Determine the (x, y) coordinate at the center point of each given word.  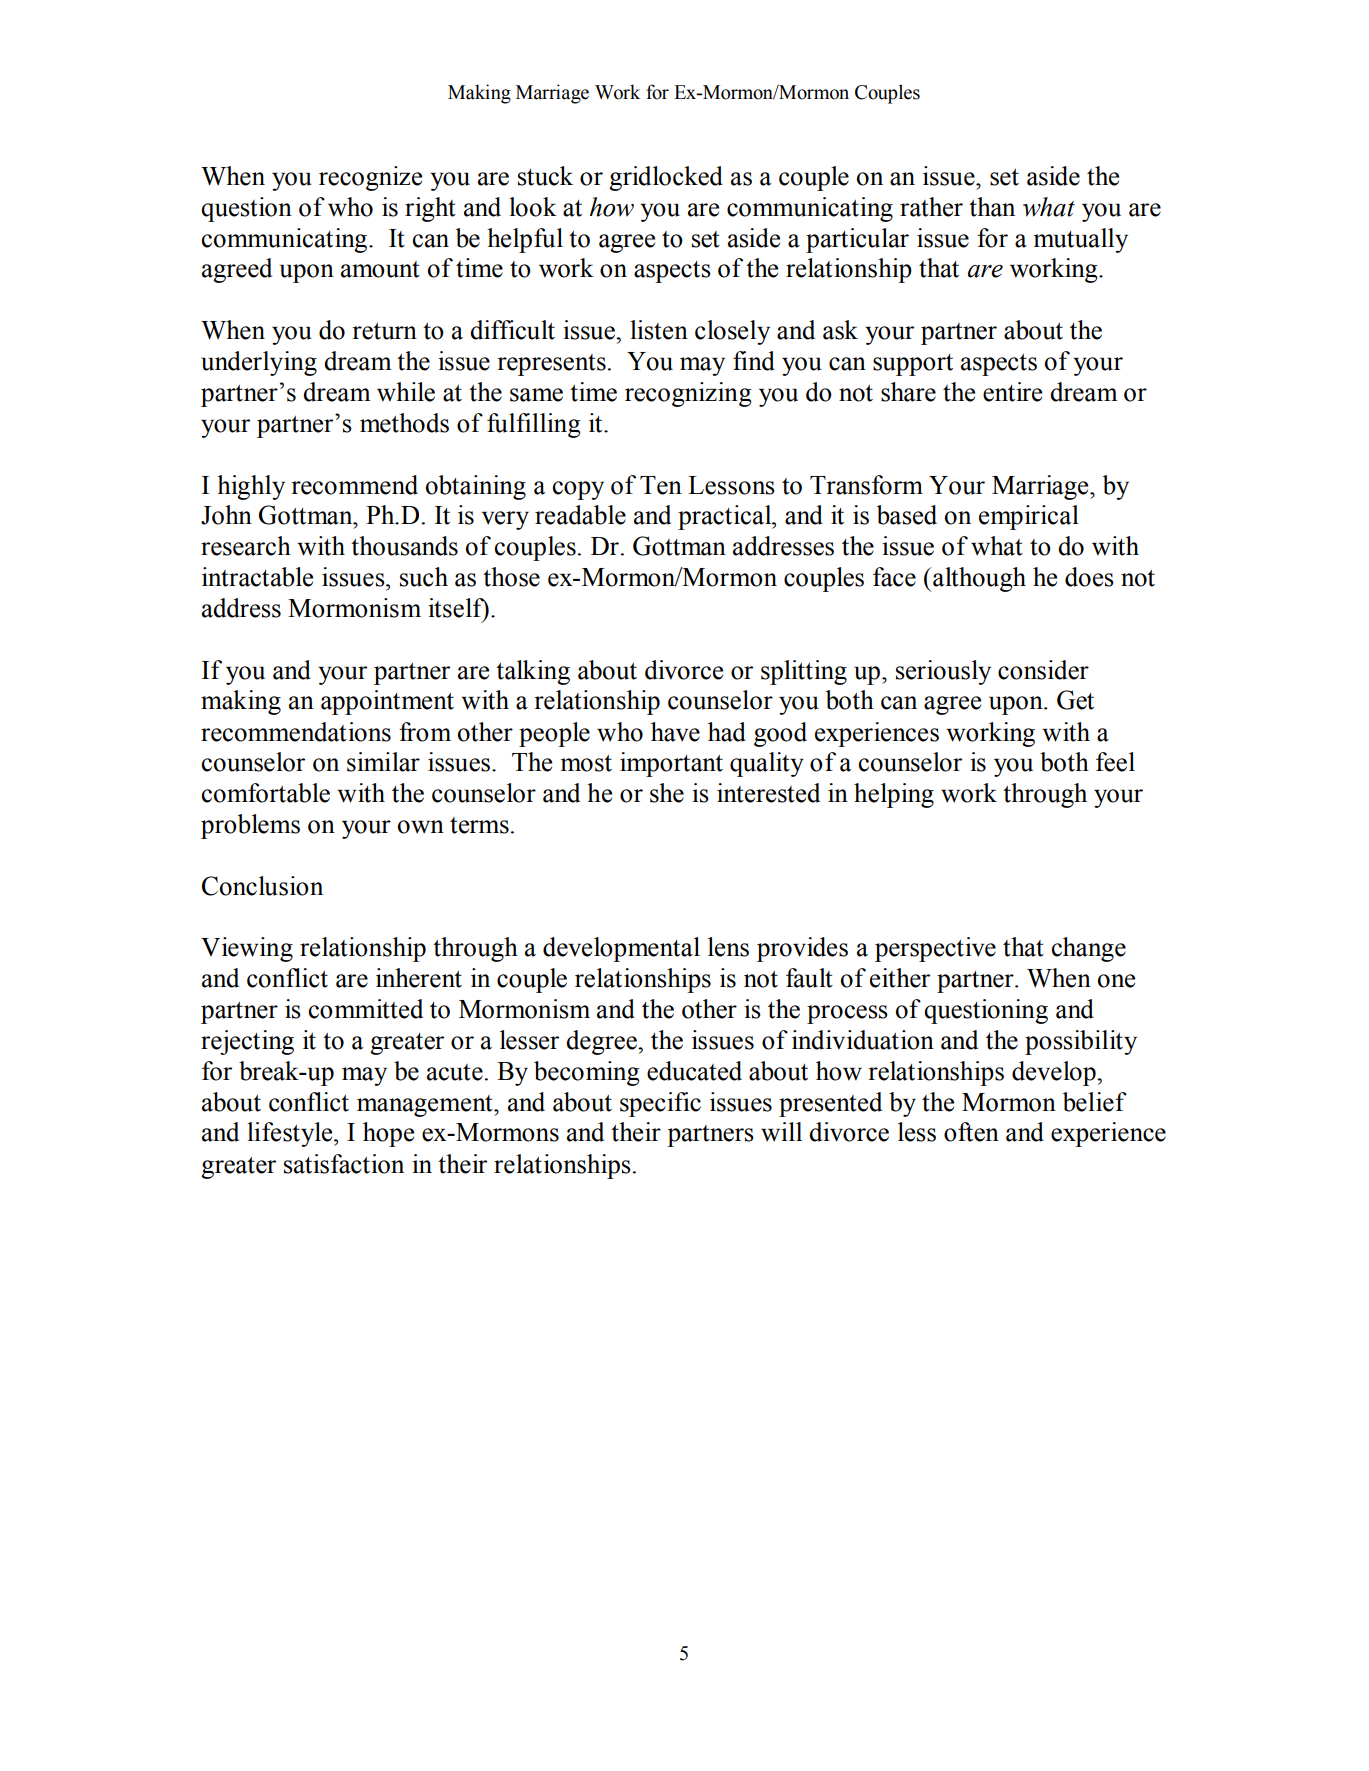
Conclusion (262, 886)
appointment (387, 702)
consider (1043, 670)
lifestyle (291, 1134)
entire (1012, 392)
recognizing (688, 394)
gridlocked (666, 178)
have (675, 732)
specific (660, 1104)
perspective (935, 949)
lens (728, 947)
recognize (370, 178)
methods (404, 423)
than (992, 207)
